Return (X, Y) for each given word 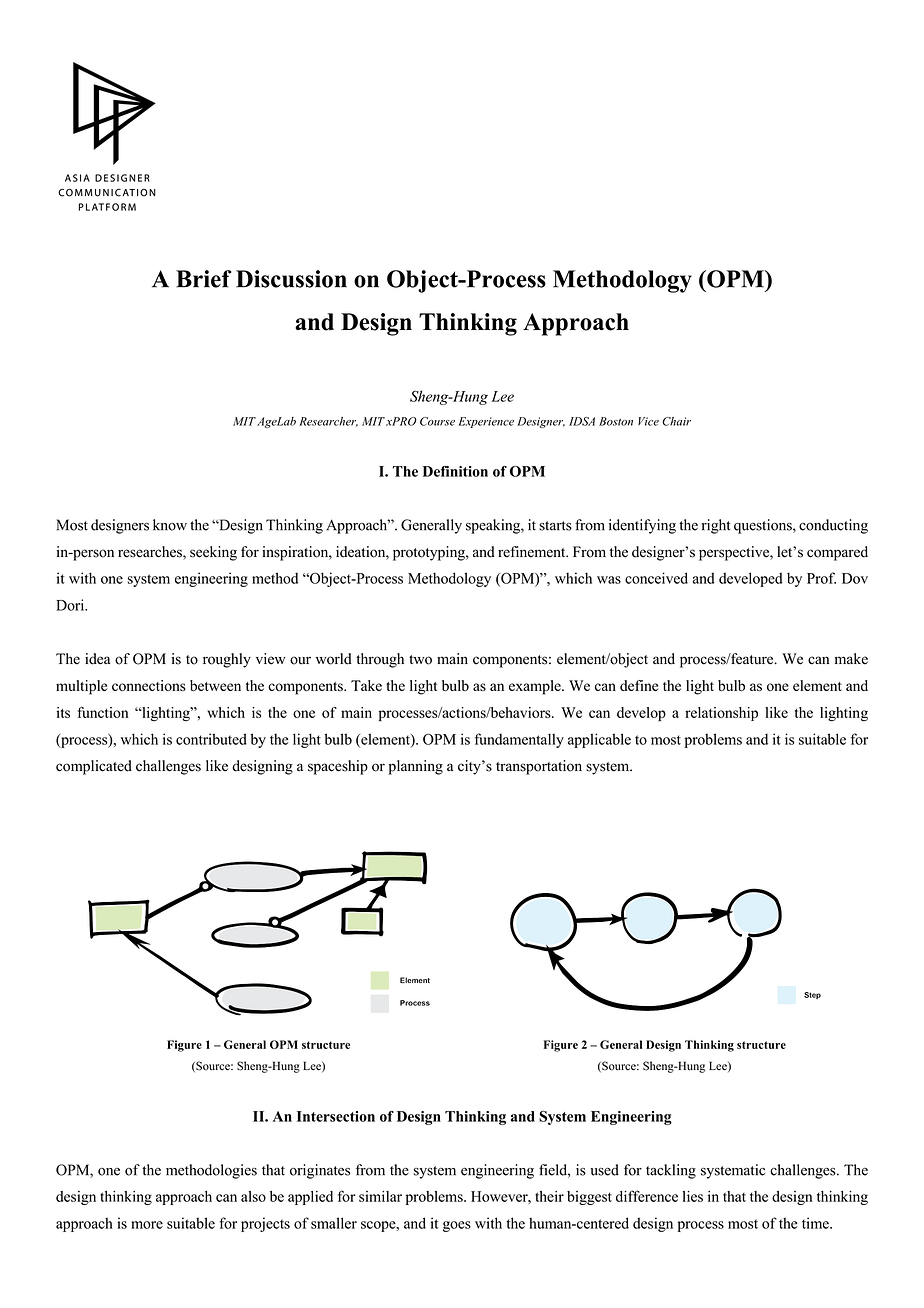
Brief (204, 279)
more (147, 1225)
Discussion (291, 279)
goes (457, 1226)
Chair (676, 421)
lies (693, 1196)
